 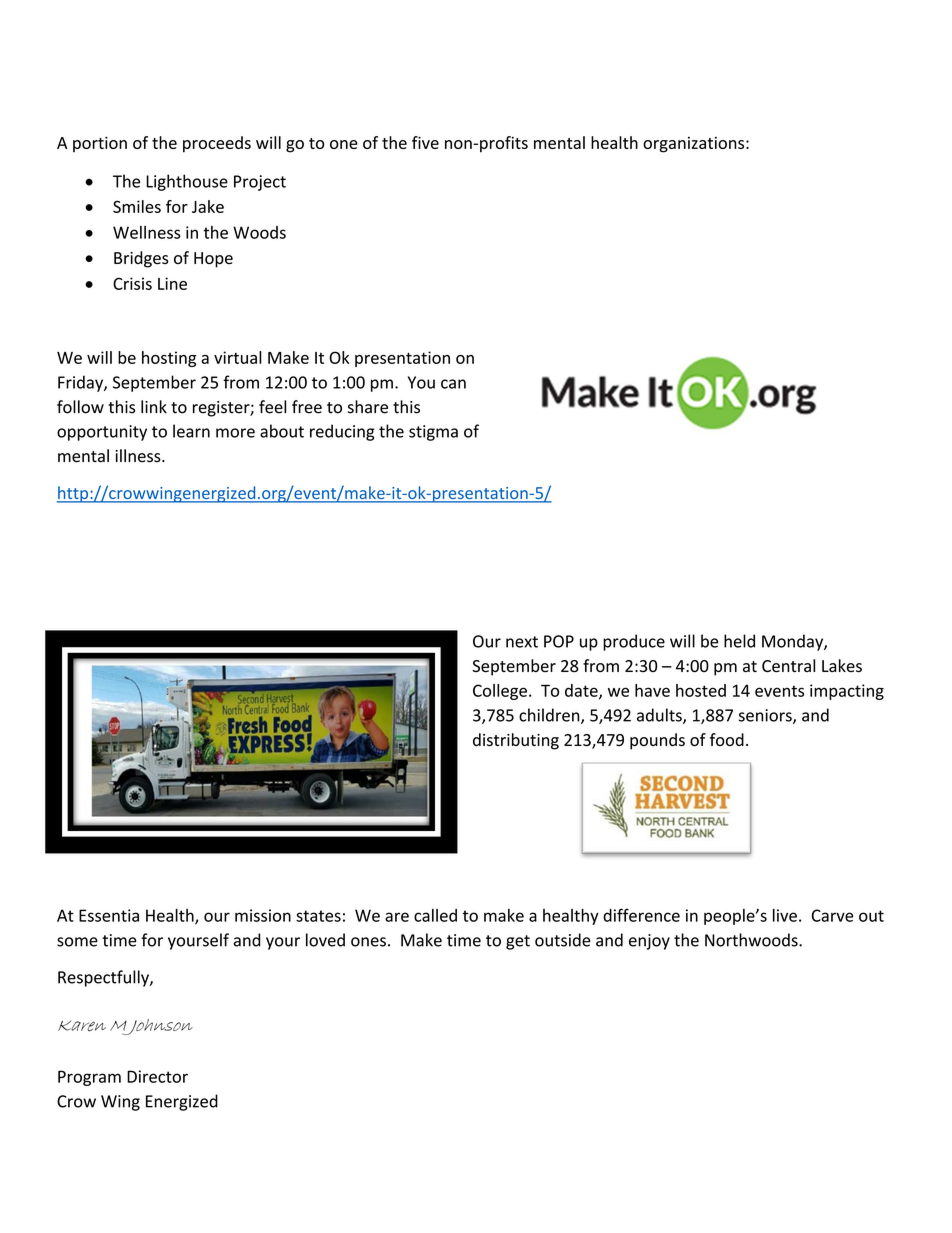 What do you see at coordinates (433, 433) in the screenshot?
I see `stigma` at bounding box center [433, 433].
